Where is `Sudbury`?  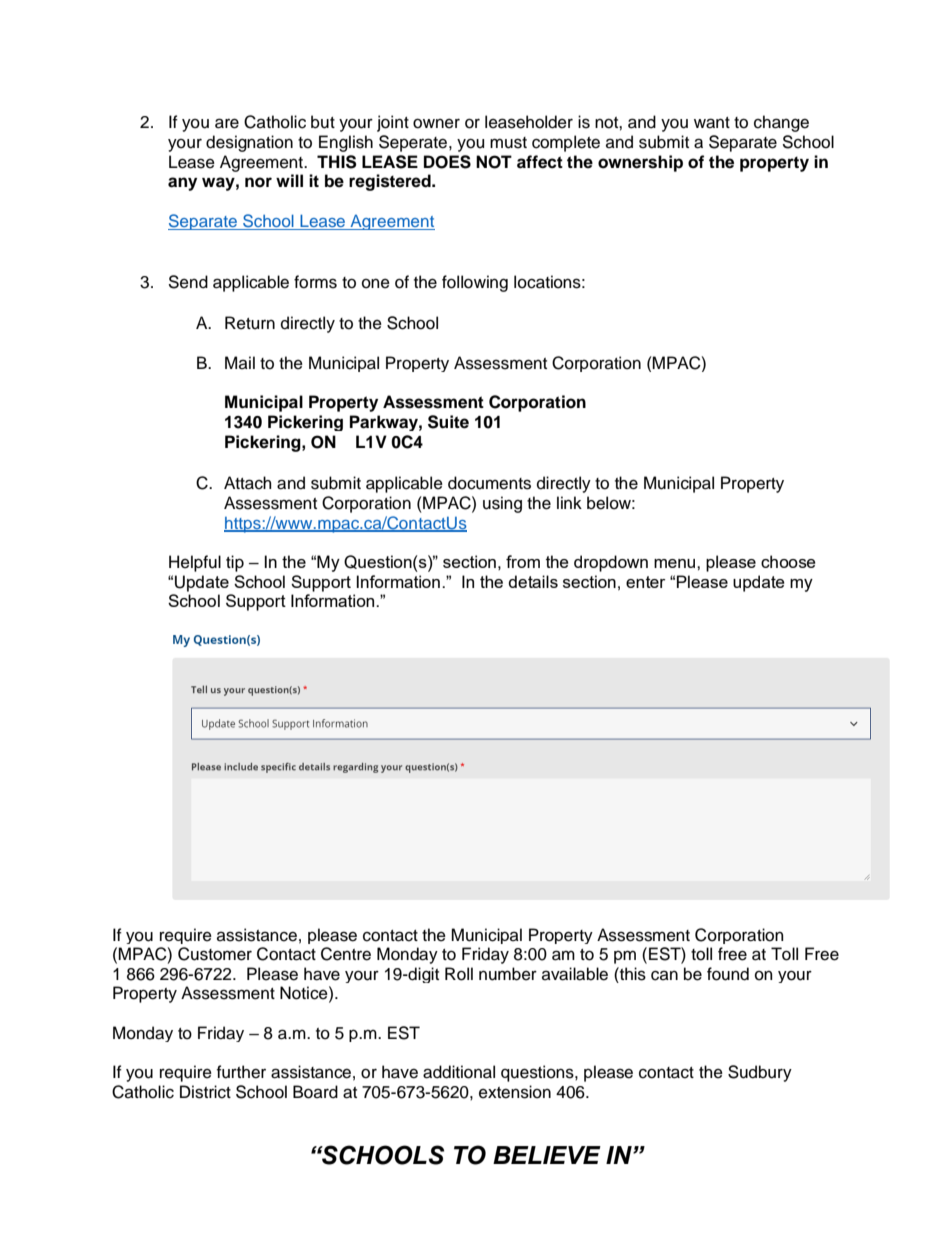
Sudbury is located at coordinates (760, 1073).
